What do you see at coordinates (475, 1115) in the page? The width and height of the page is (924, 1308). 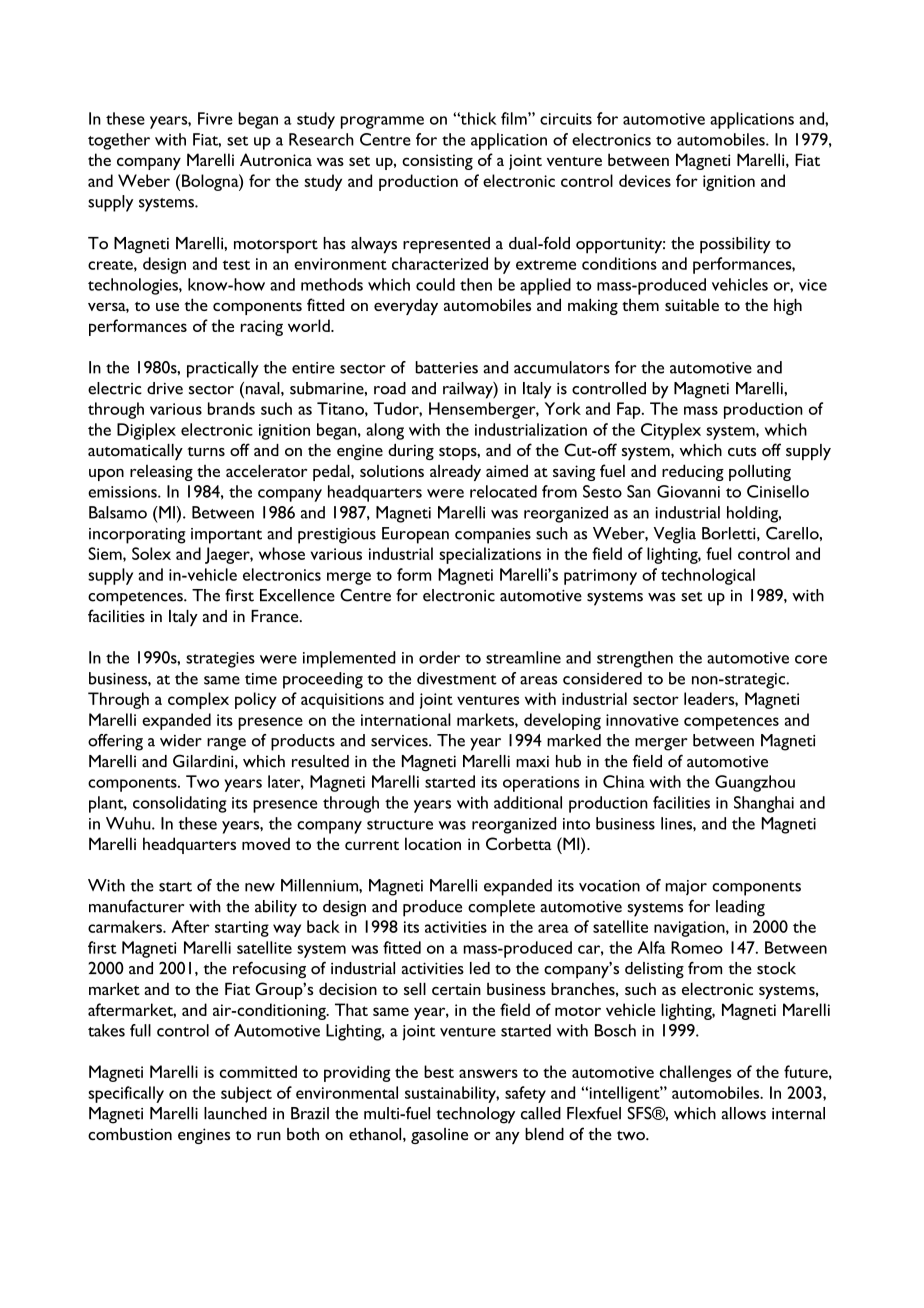 I see `technology` at bounding box center [475, 1115].
